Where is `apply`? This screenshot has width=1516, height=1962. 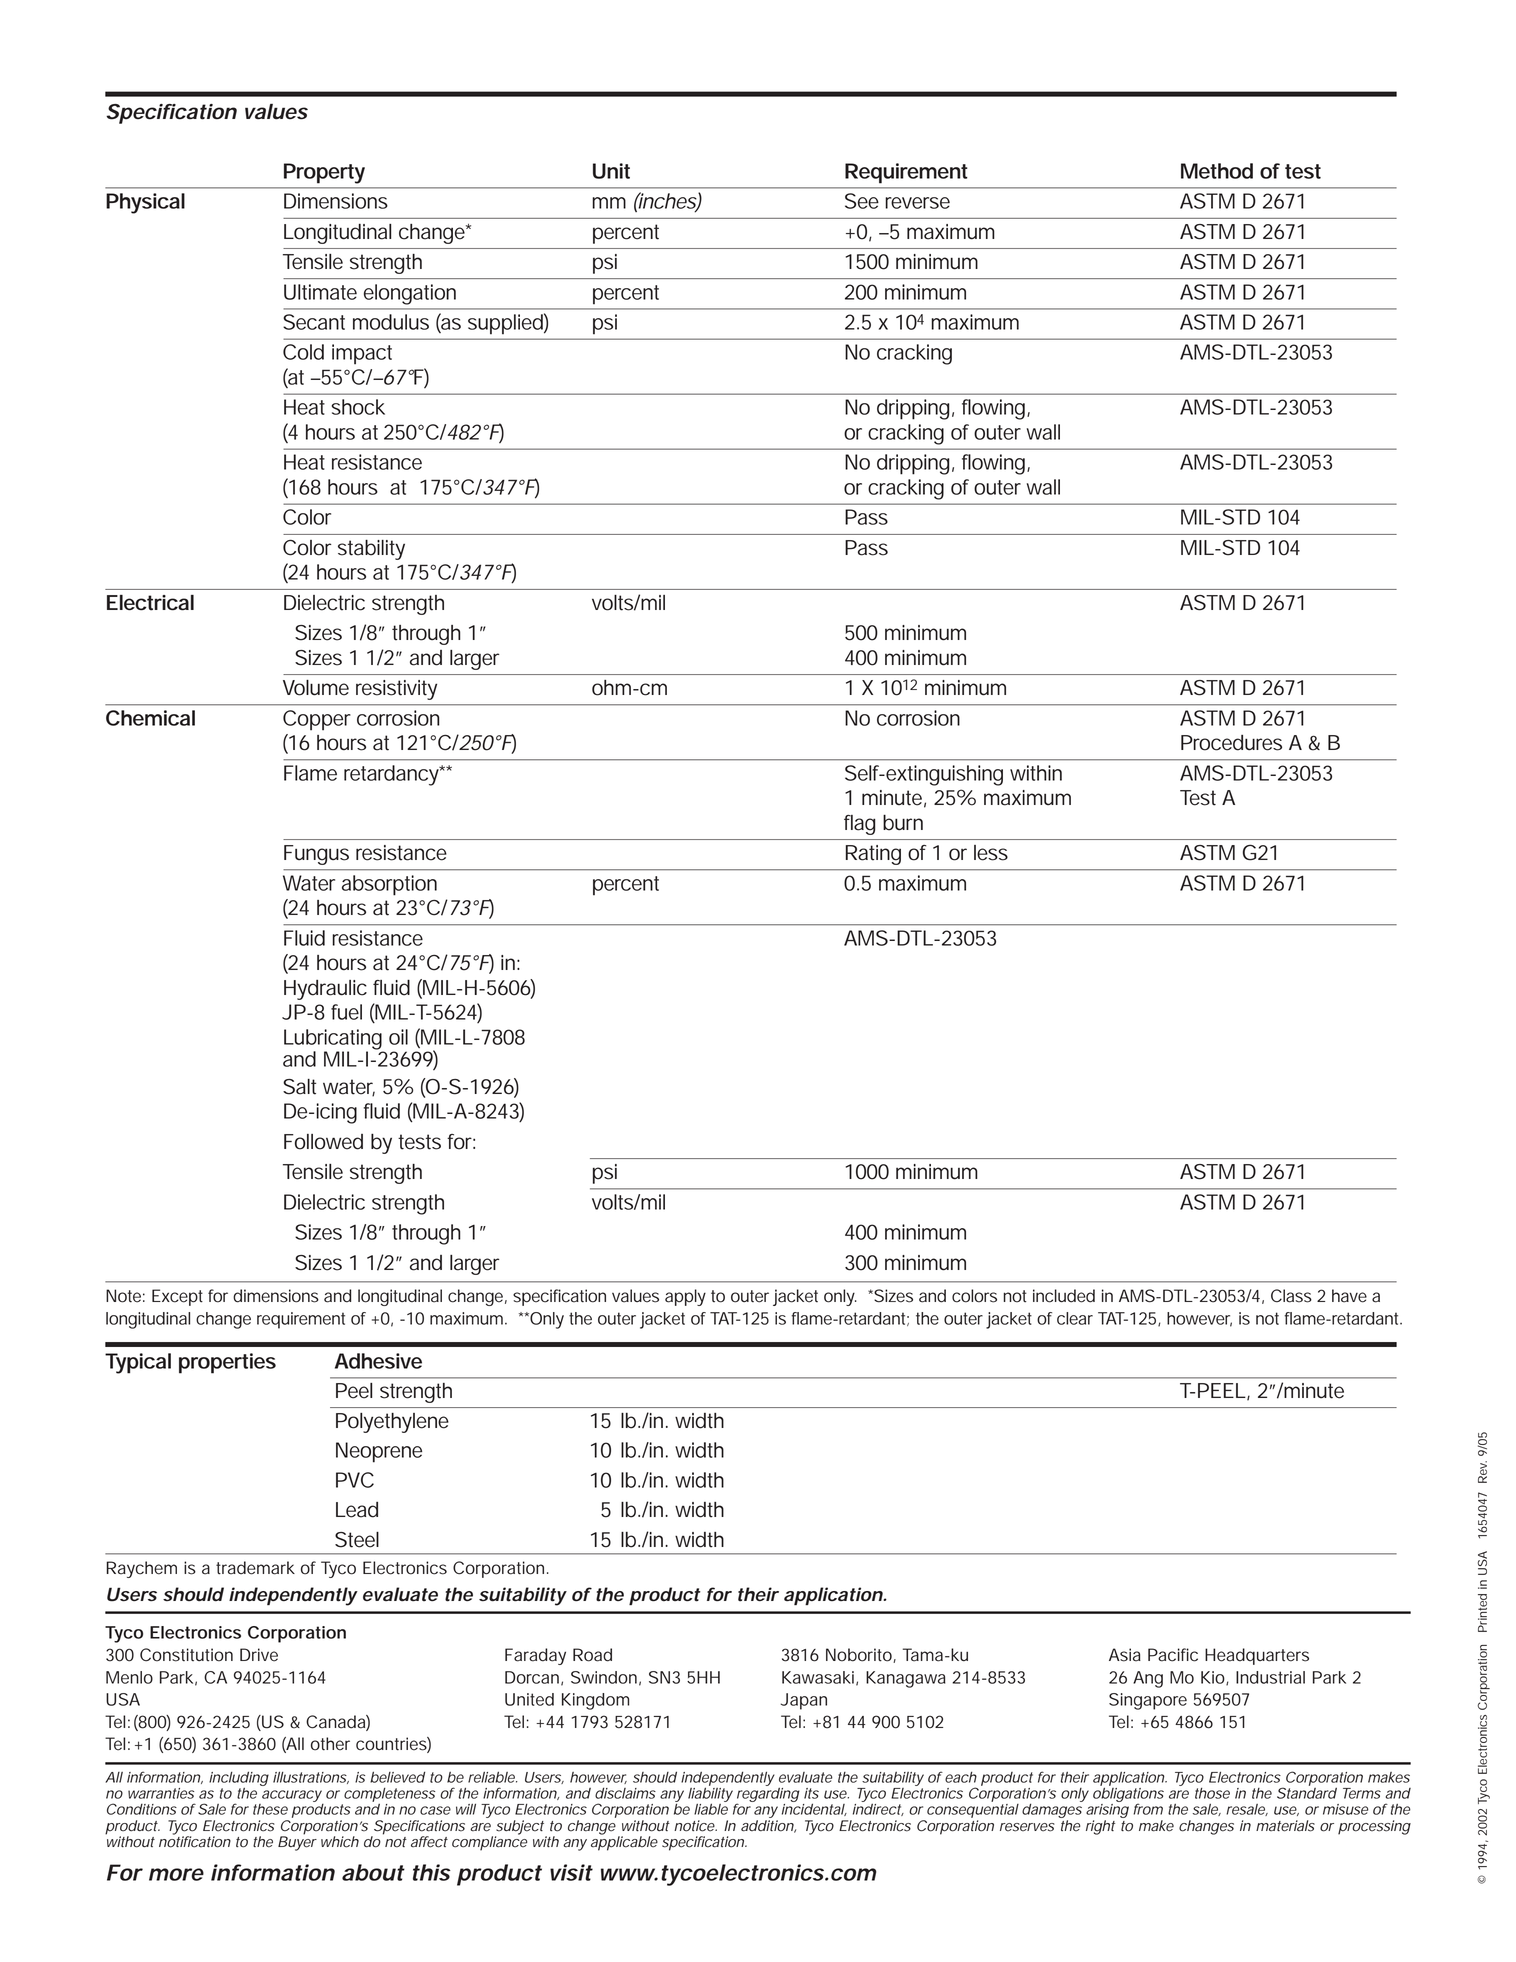 apply is located at coordinates (685, 1297).
